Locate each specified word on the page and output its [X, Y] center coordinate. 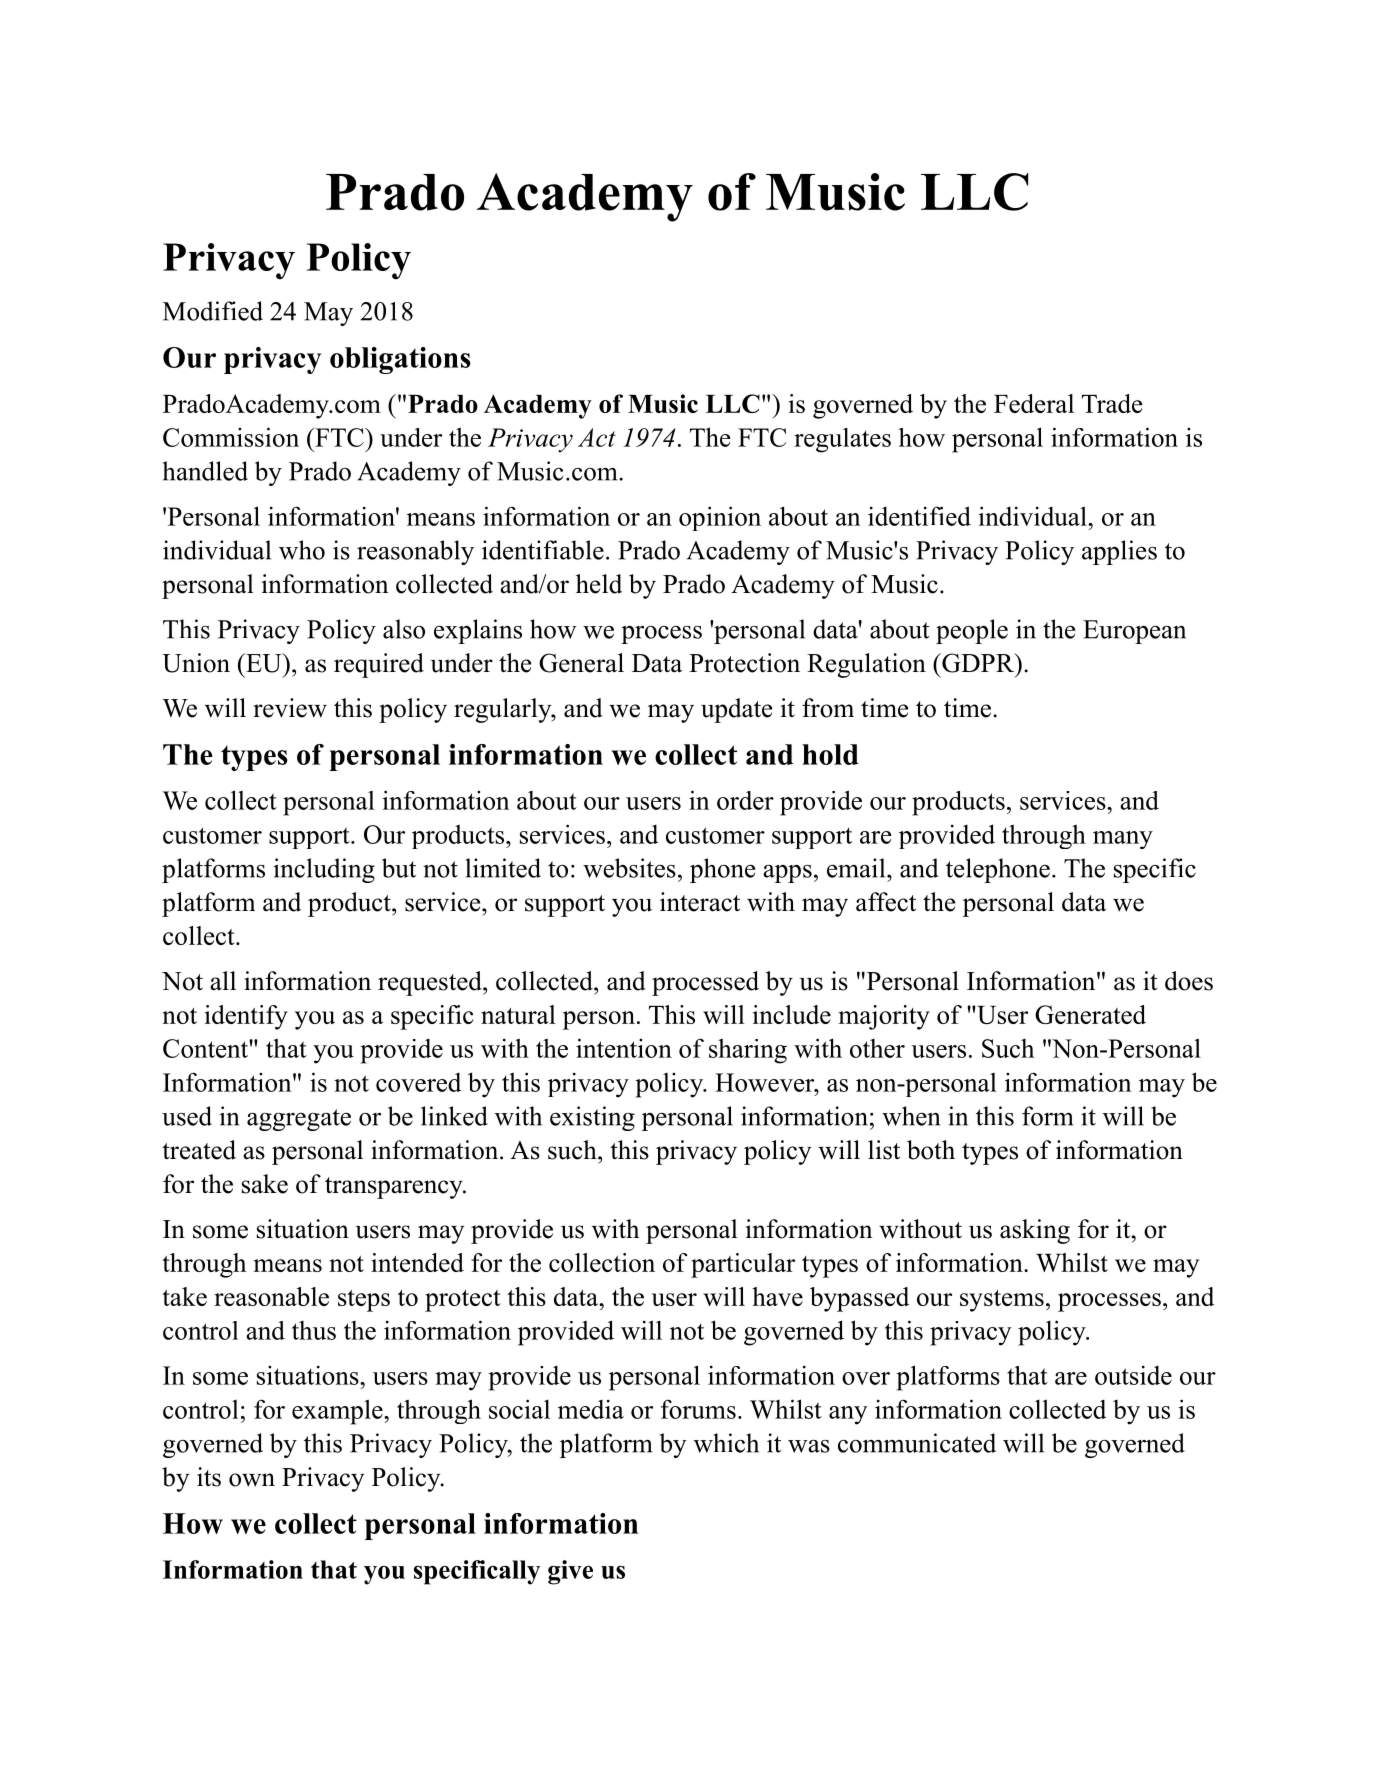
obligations [400, 360]
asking [1035, 1231]
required [379, 665]
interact [700, 902]
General [581, 663]
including [324, 870]
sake [265, 1184]
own [252, 1480]
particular [743, 1265]
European [1134, 632]
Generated [1090, 1014]
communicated [917, 1443]
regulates [842, 440]
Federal [1034, 403]
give [570, 1572]
